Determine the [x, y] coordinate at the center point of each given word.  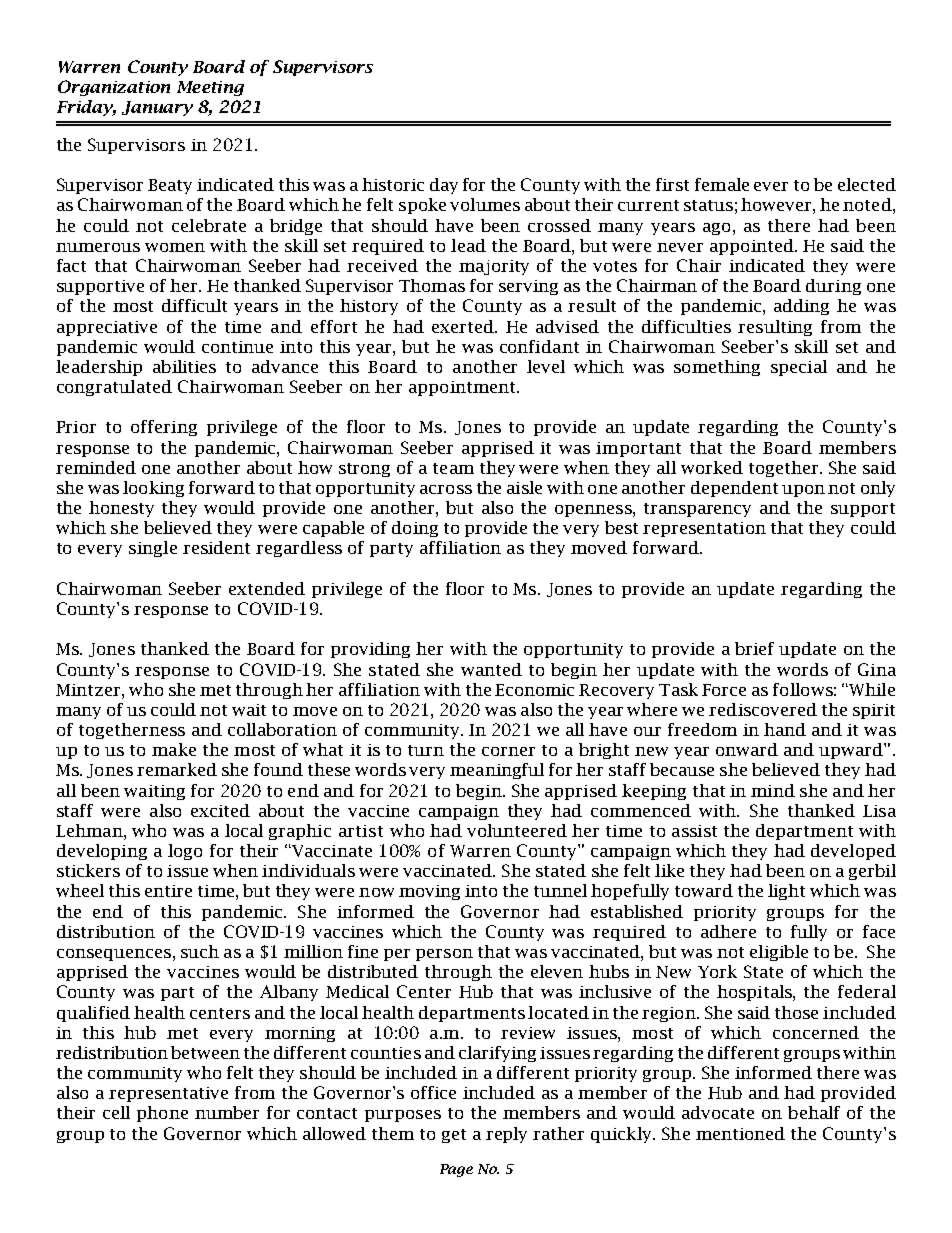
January [157, 108]
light [786, 892]
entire [168, 891]
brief [754, 648]
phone [162, 1114]
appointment [463, 388]
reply [506, 1135]
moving [429, 892]
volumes [485, 204]
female [722, 184]
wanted [491, 669]
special [799, 368]
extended [267, 588]
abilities [184, 366]
